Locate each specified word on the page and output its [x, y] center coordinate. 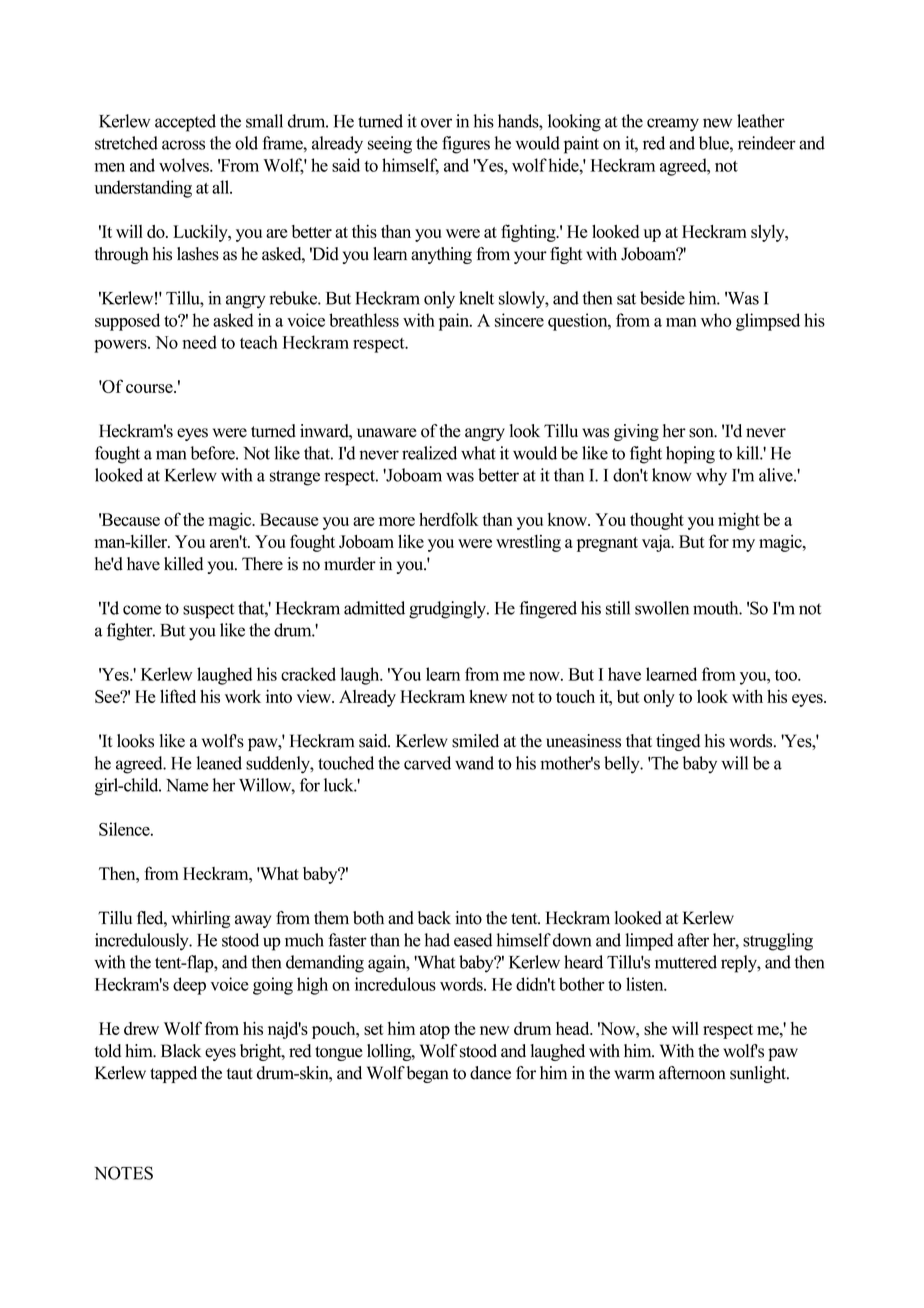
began [428, 1074]
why [711, 477]
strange [295, 478]
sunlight [759, 1074]
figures [466, 145]
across [183, 145]
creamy [673, 125]
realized [429, 453]
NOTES [123, 1173]
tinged [678, 742]
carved [427, 763]
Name [187, 785]
